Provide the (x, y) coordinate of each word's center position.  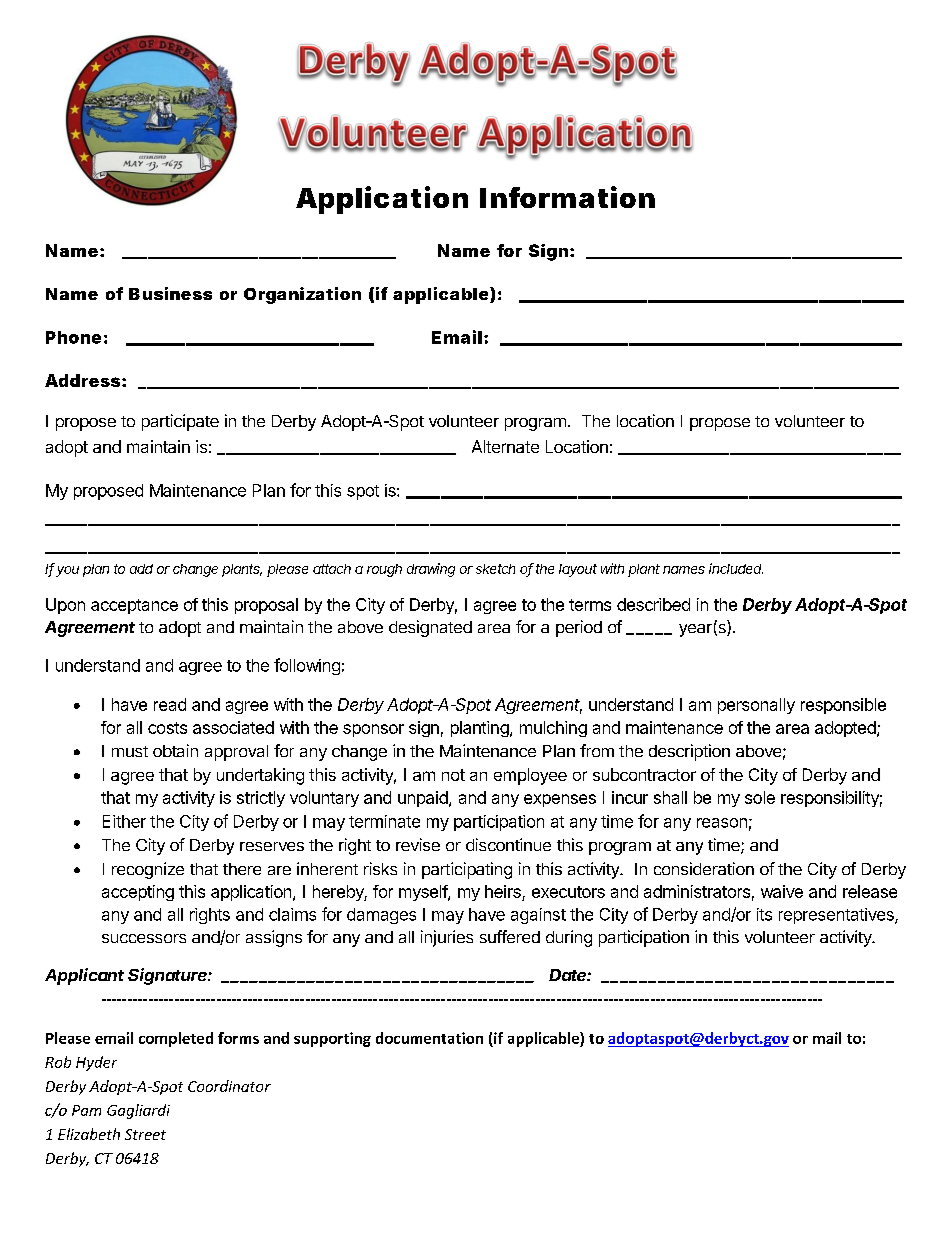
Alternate (505, 446)
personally (756, 706)
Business (170, 293)
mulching (553, 729)
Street (145, 1134)
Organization (302, 295)
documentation (429, 1038)
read (170, 704)
